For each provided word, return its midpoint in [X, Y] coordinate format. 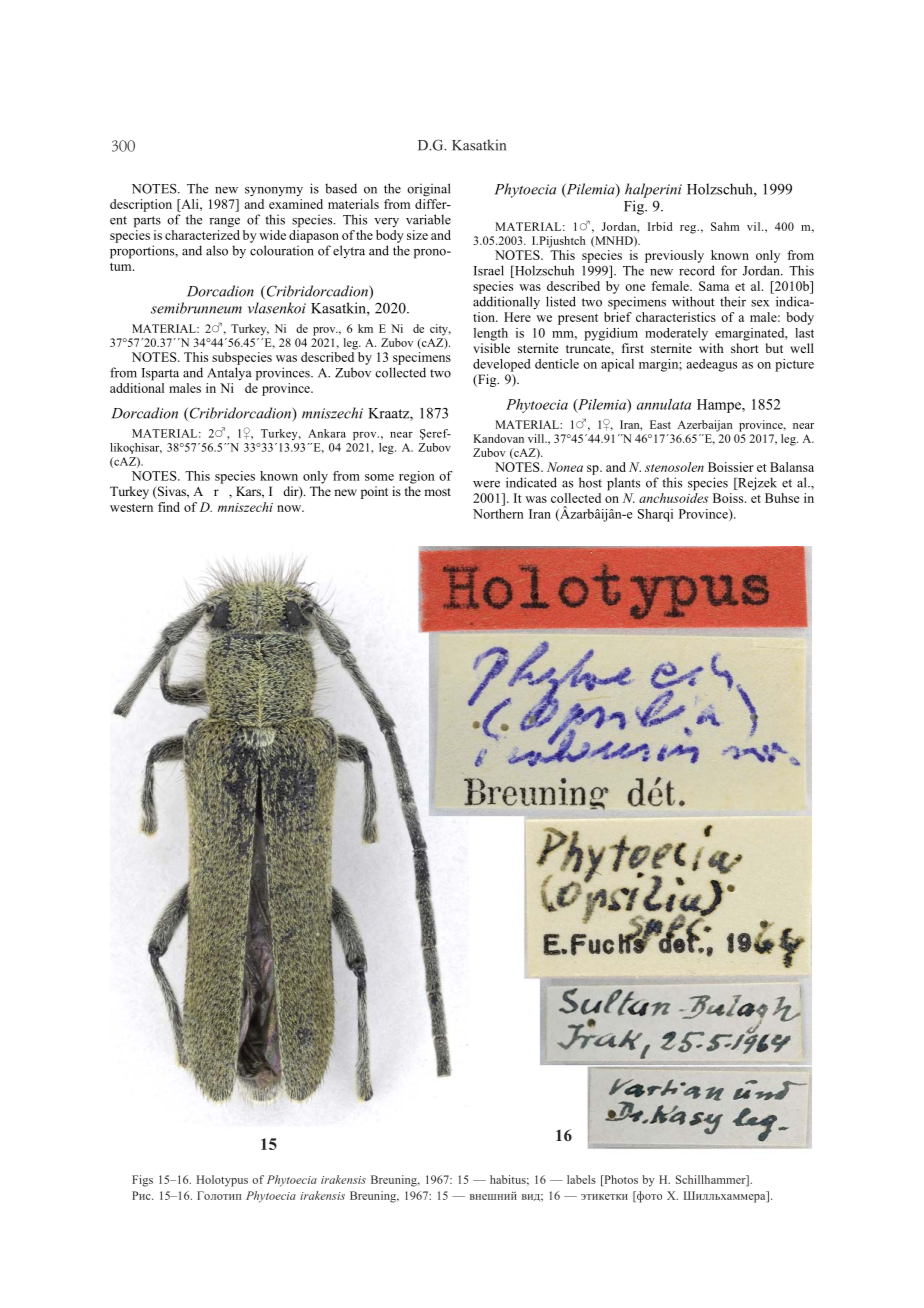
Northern [498, 514]
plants [623, 484]
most [437, 492]
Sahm [725, 226]
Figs [142, 1181]
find [169, 507]
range [224, 223]
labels [581, 1179]
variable [428, 219]
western [131, 508]
